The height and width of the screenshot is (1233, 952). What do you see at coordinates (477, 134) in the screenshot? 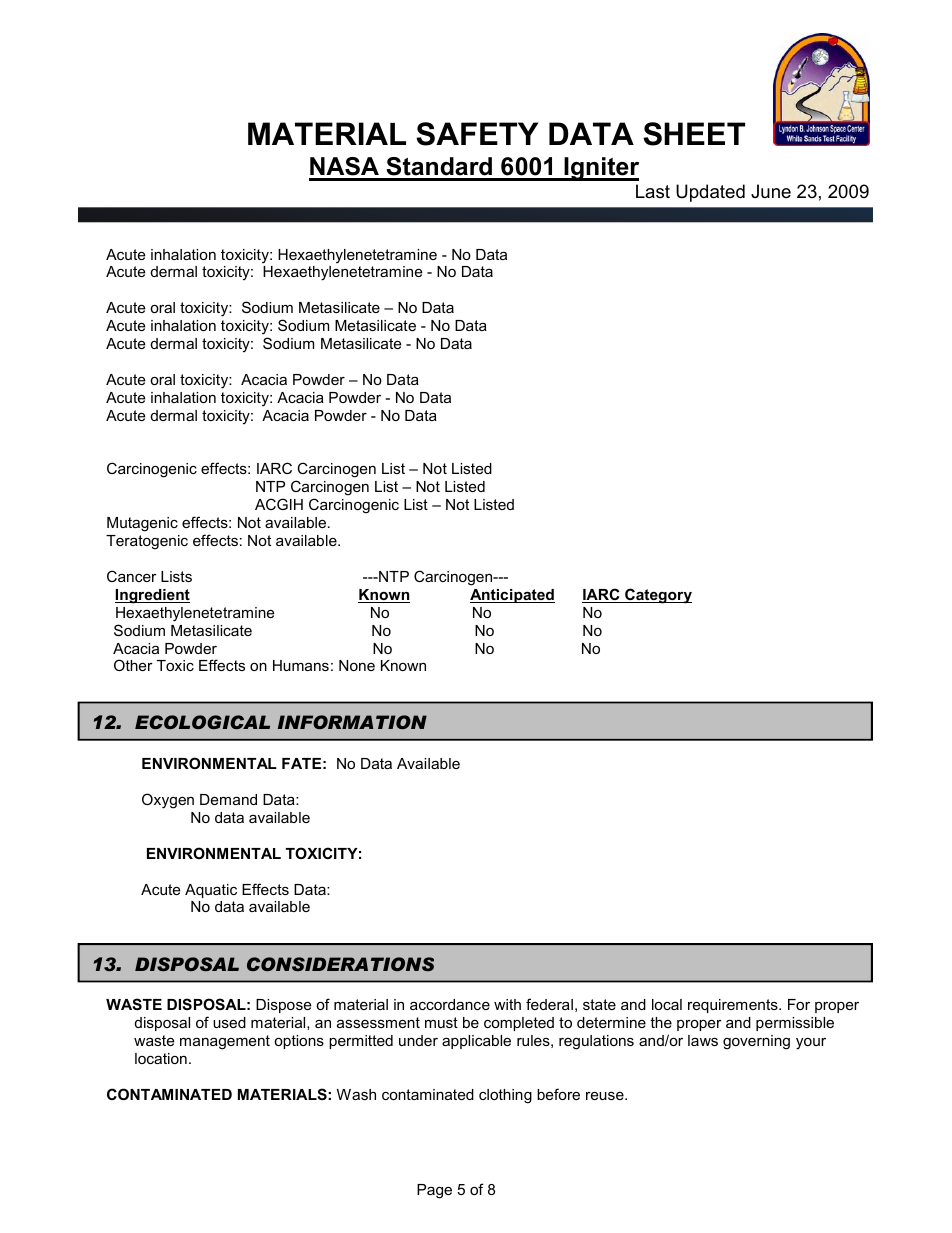
I see `SAFETY` at bounding box center [477, 134].
